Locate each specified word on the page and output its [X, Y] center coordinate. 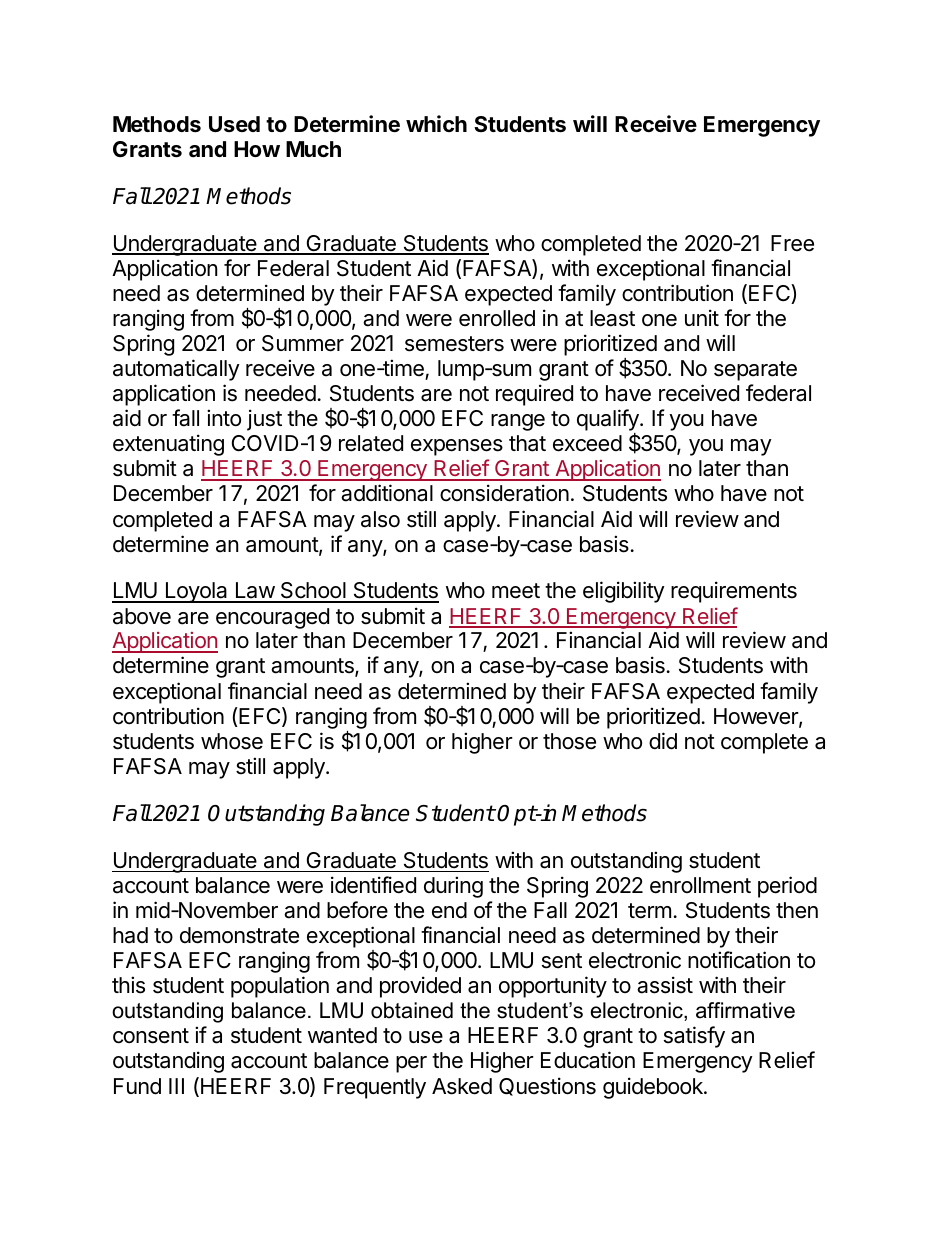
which [436, 123]
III [176, 1086]
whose [232, 741]
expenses [457, 447]
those [569, 741]
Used [234, 124]
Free [792, 243]
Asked [462, 1086]
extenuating [168, 445]
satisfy [694, 1037]
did [663, 741]
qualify [609, 421]
